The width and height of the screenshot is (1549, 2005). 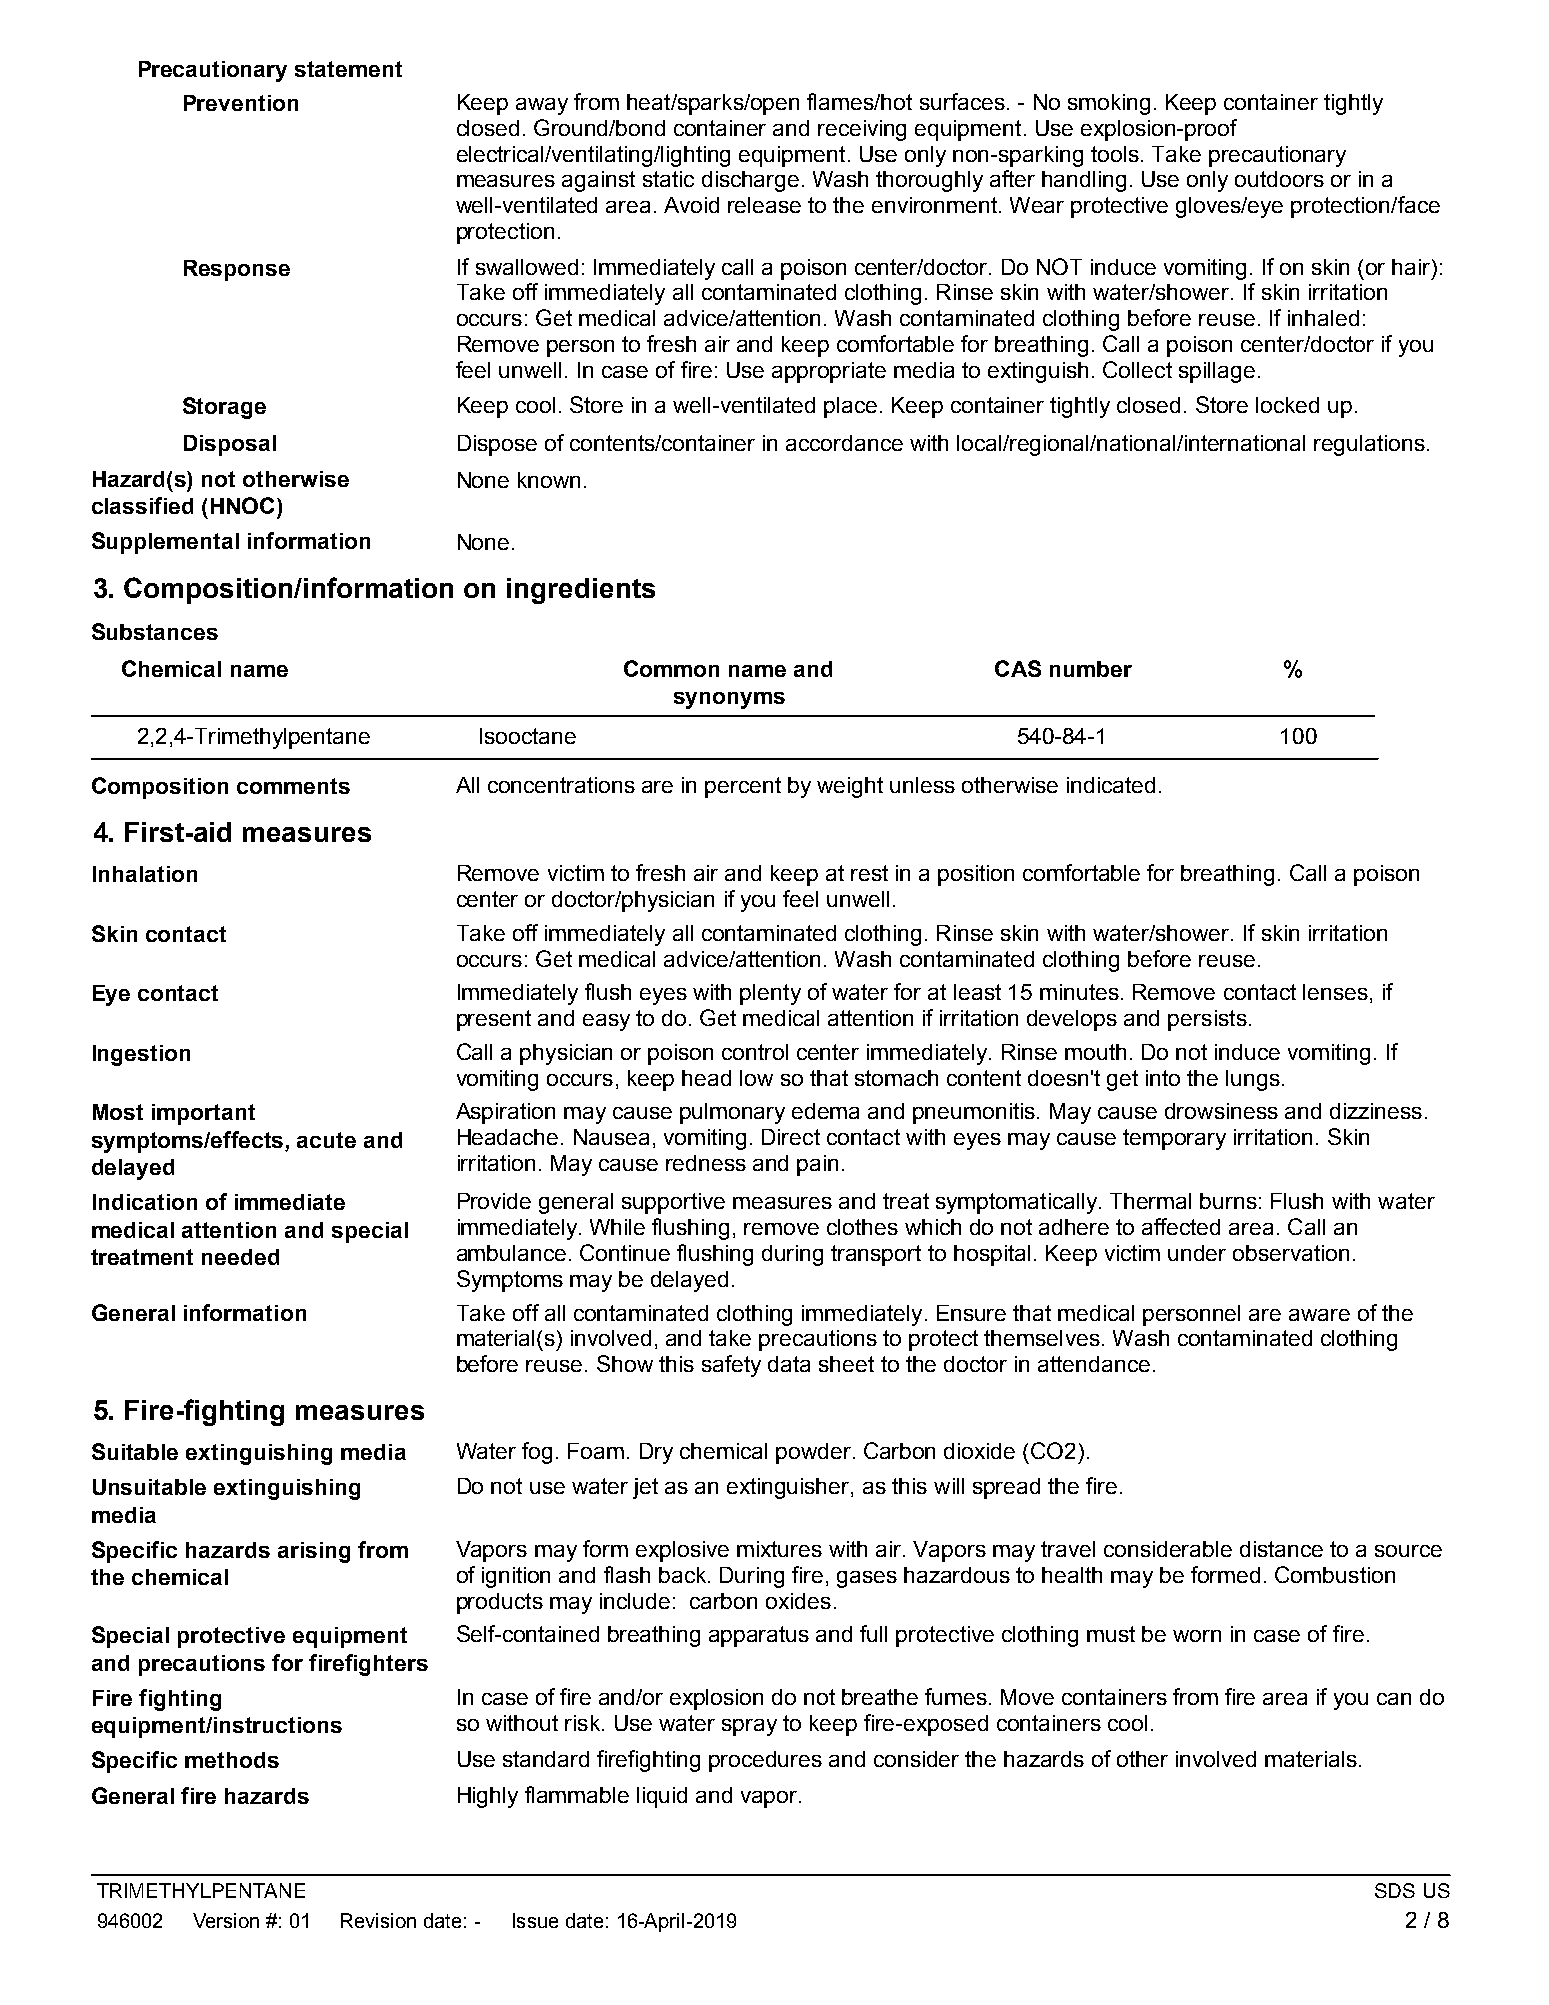 What do you see at coordinates (1291, 1253) in the screenshot?
I see `observation` at bounding box center [1291, 1253].
